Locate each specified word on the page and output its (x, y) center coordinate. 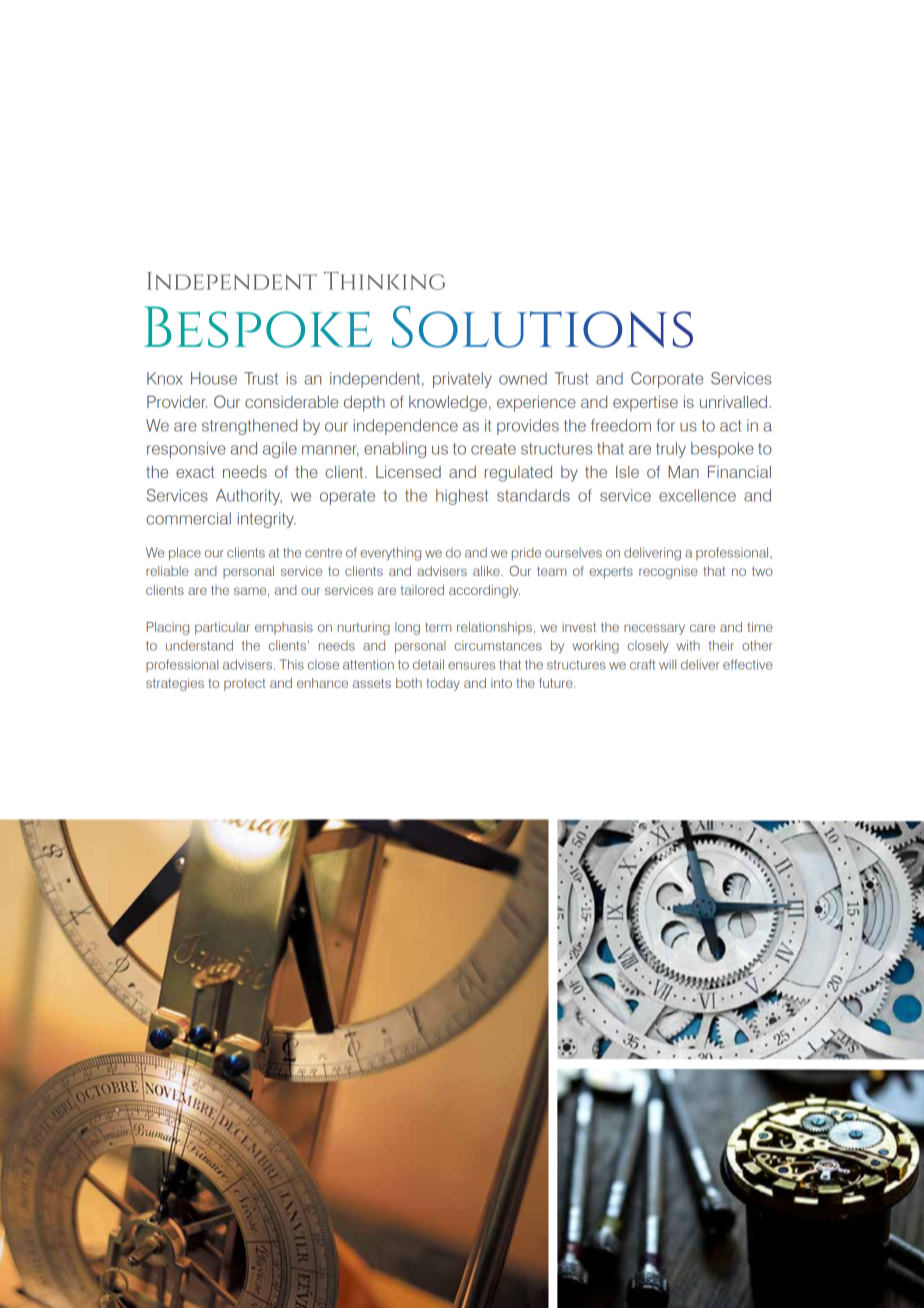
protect (245, 685)
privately (462, 380)
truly (671, 450)
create (493, 449)
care (702, 628)
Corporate (667, 380)
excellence (697, 495)
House (214, 378)
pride (526, 553)
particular (222, 628)
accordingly (484, 591)
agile (280, 450)
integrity (267, 520)
